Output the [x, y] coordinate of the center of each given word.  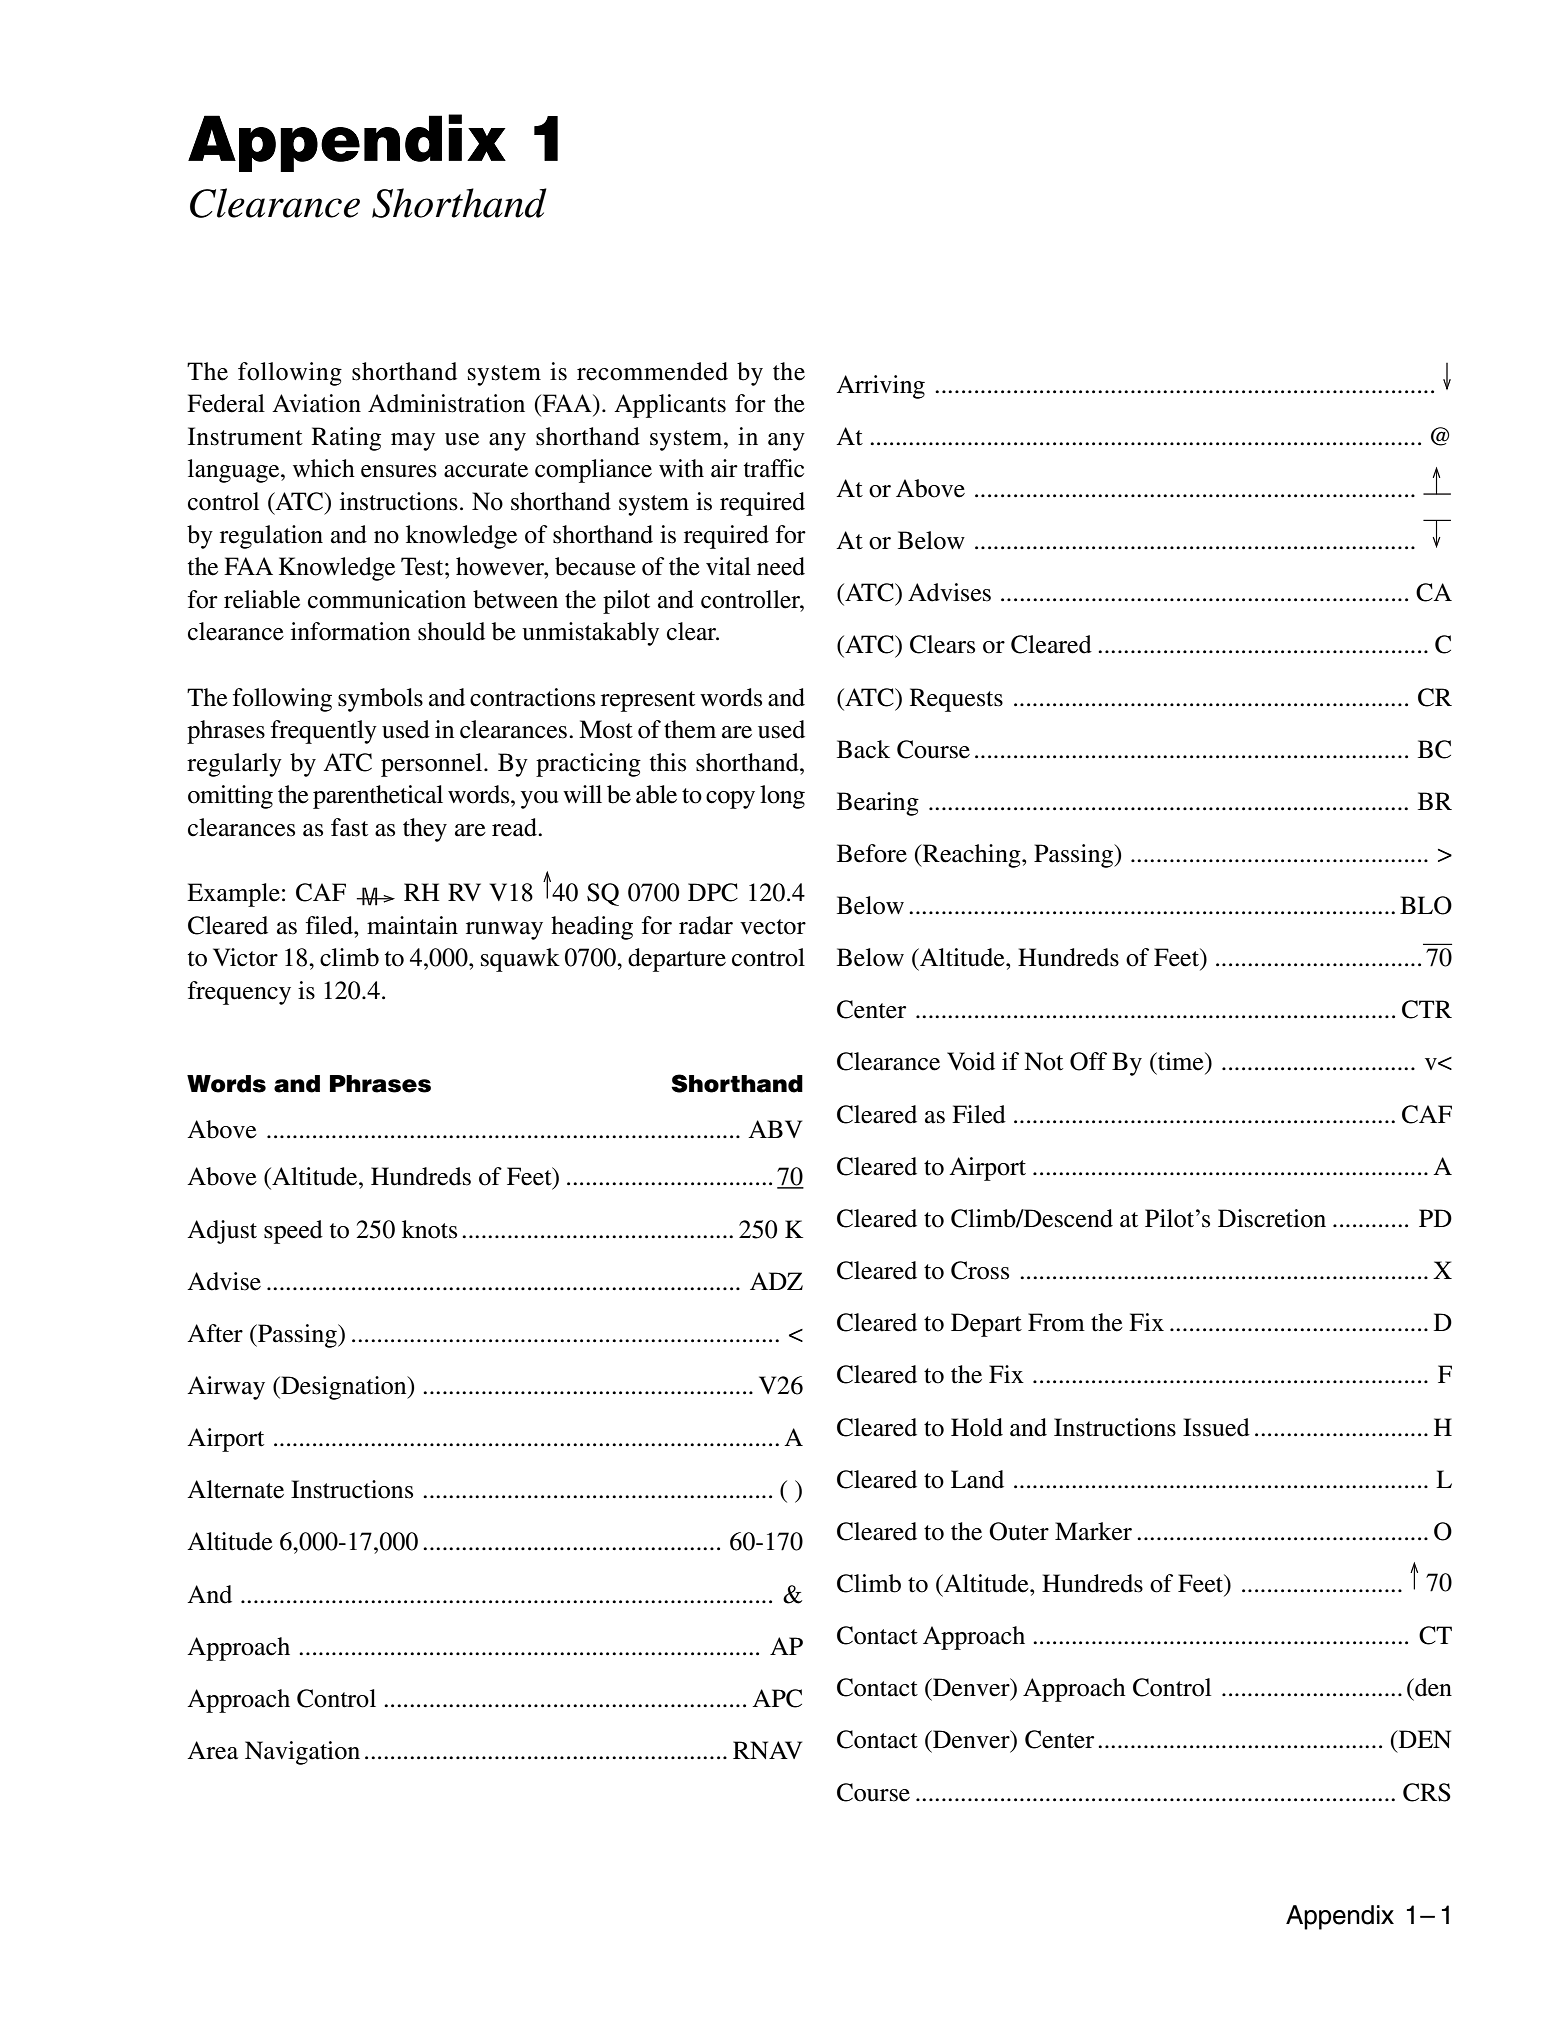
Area [212, 1750]
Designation [344, 1388]
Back [863, 749]
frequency [239, 993]
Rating [346, 439]
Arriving [880, 387]
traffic [774, 468]
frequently [324, 732]
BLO [1426, 905]
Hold [977, 1427]
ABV [775, 1129]
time [1181, 1061]
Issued [1216, 1427]
